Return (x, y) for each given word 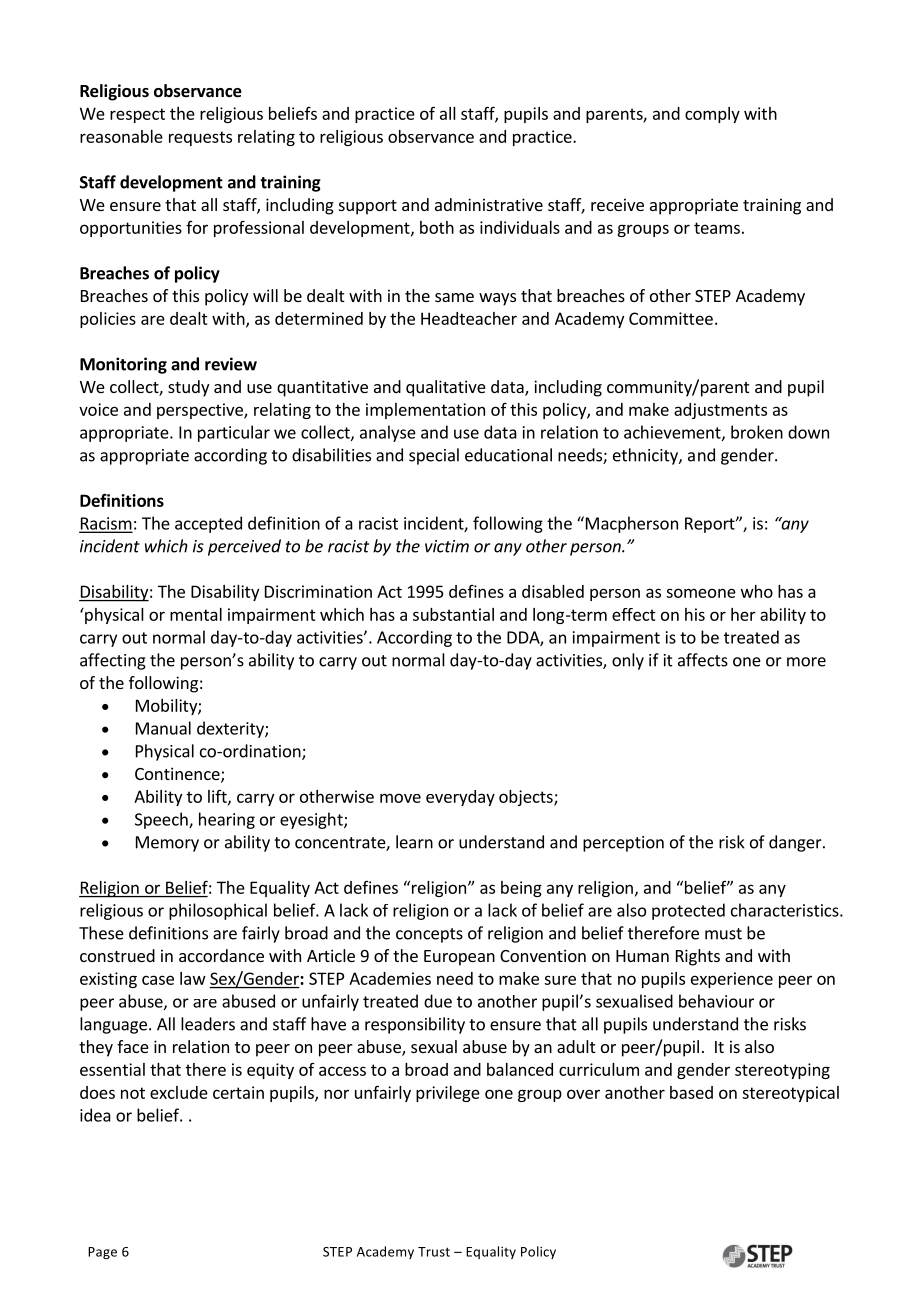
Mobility (167, 707)
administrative (489, 204)
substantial (453, 614)
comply (712, 115)
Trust (434, 1252)
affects (703, 660)
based (691, 1092)
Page (102, 1253)
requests (200, 138)
